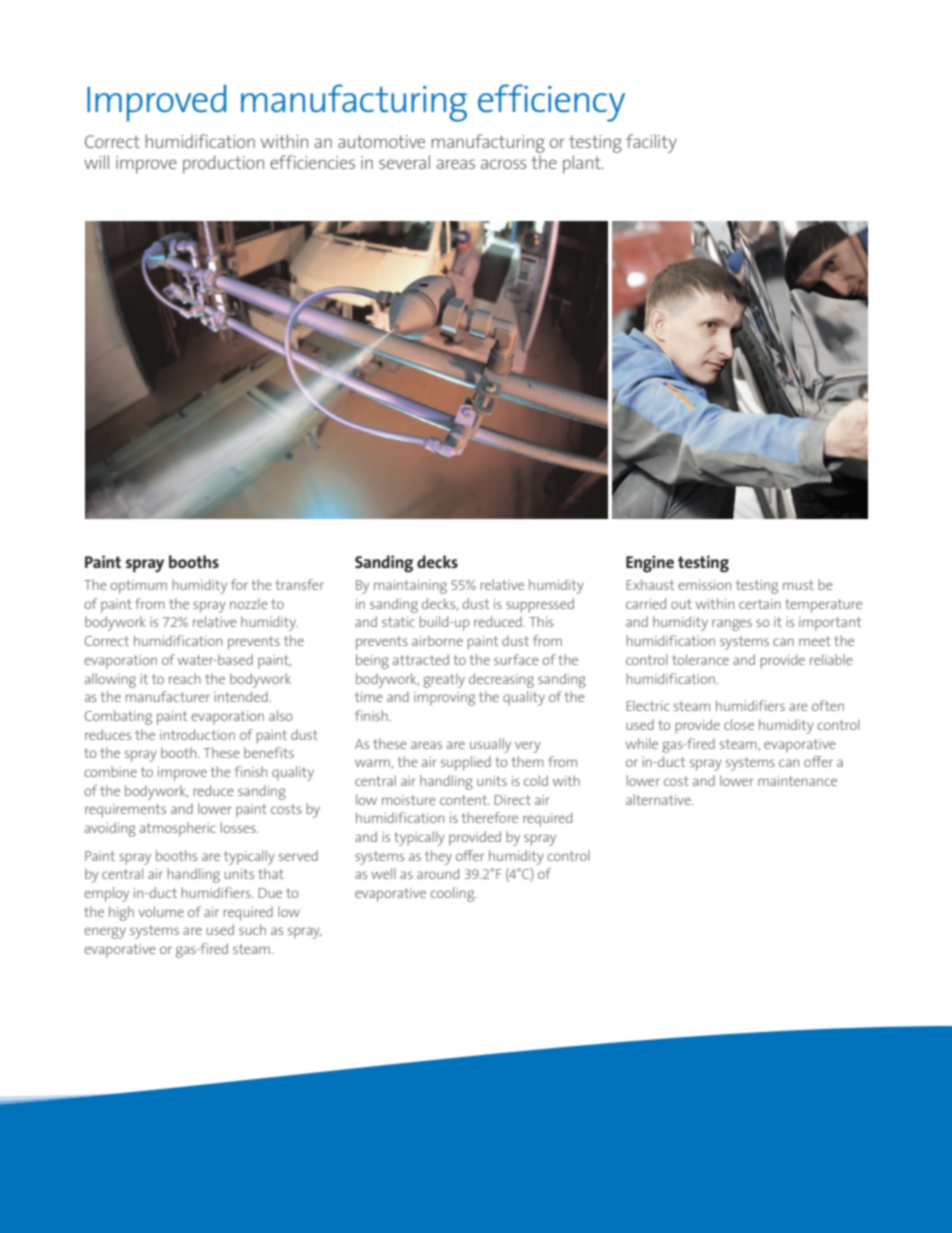  Describe the element at coordinates (651, 143) in the document. I see `facility` at that location.
